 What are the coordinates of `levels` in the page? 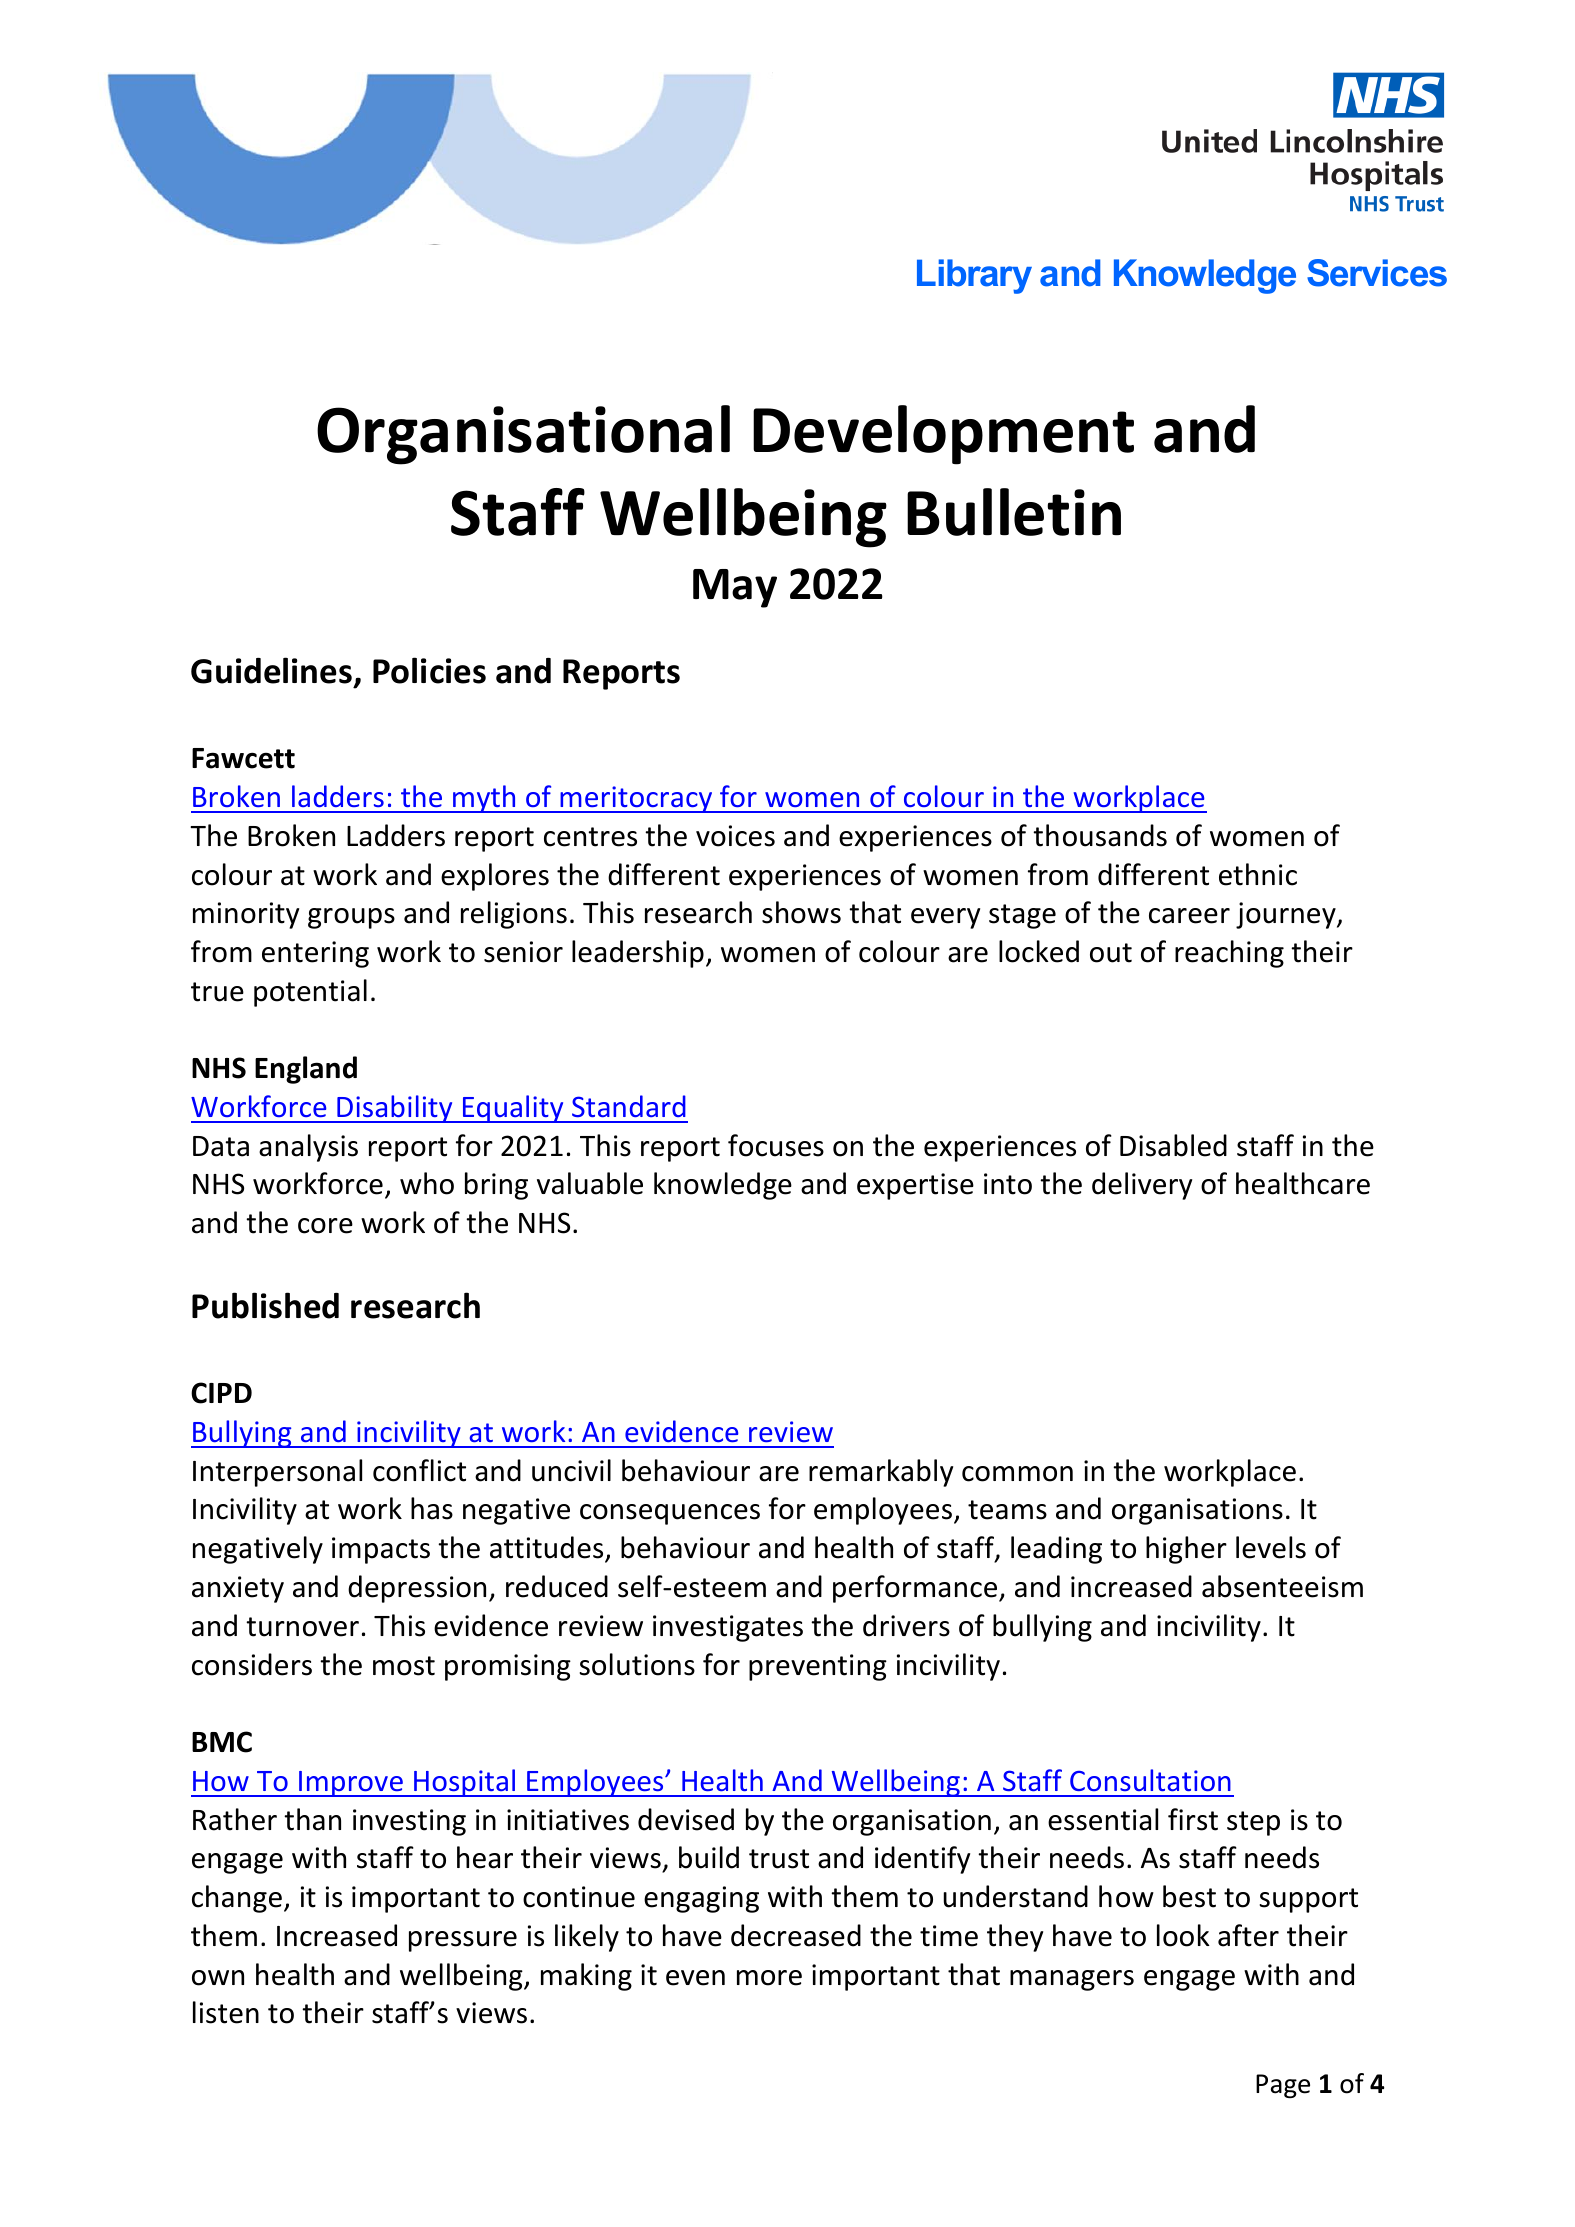 It's located at (1271, 1547).
